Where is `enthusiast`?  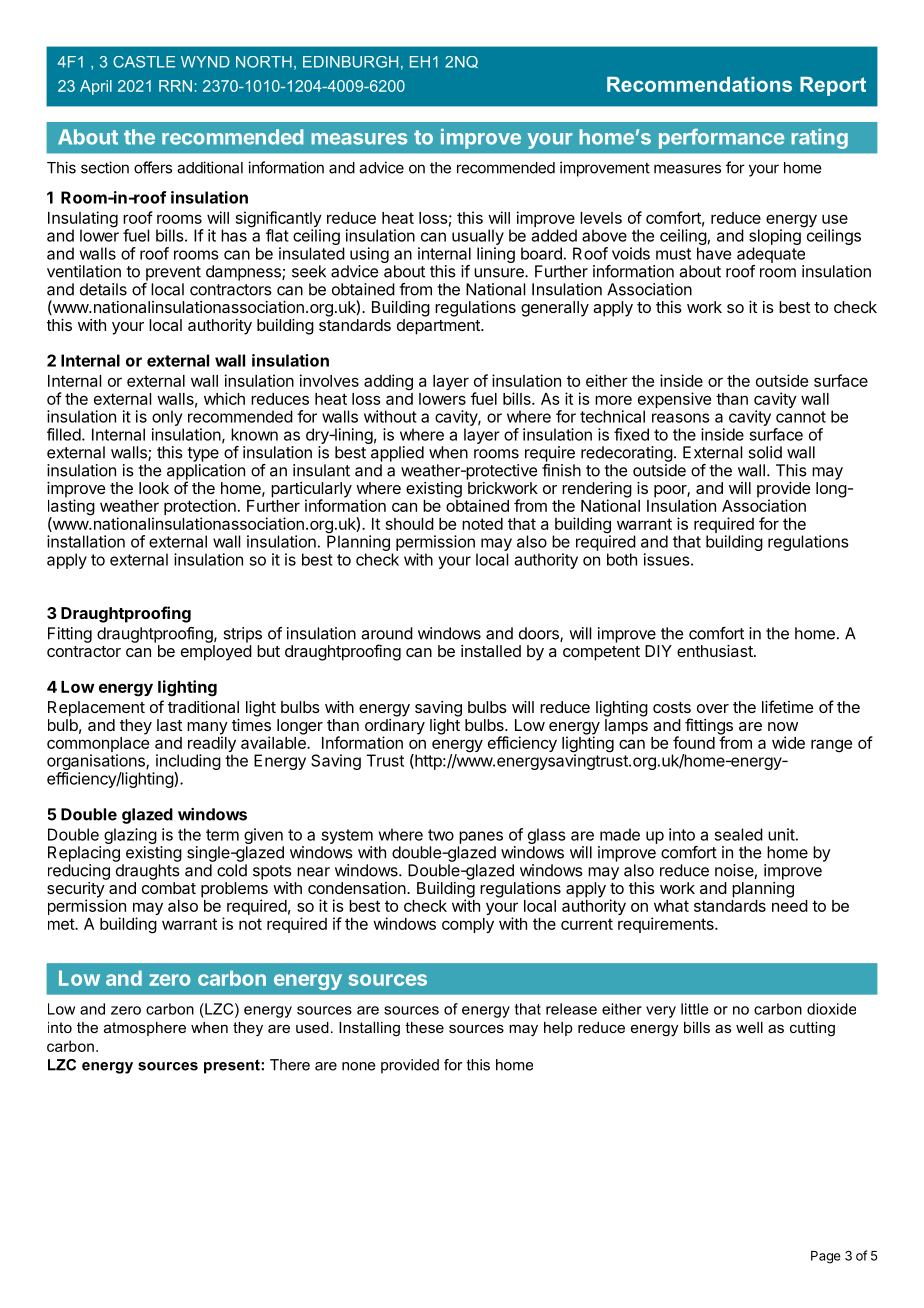 enthusiast is located at coordinates (716, 651).
